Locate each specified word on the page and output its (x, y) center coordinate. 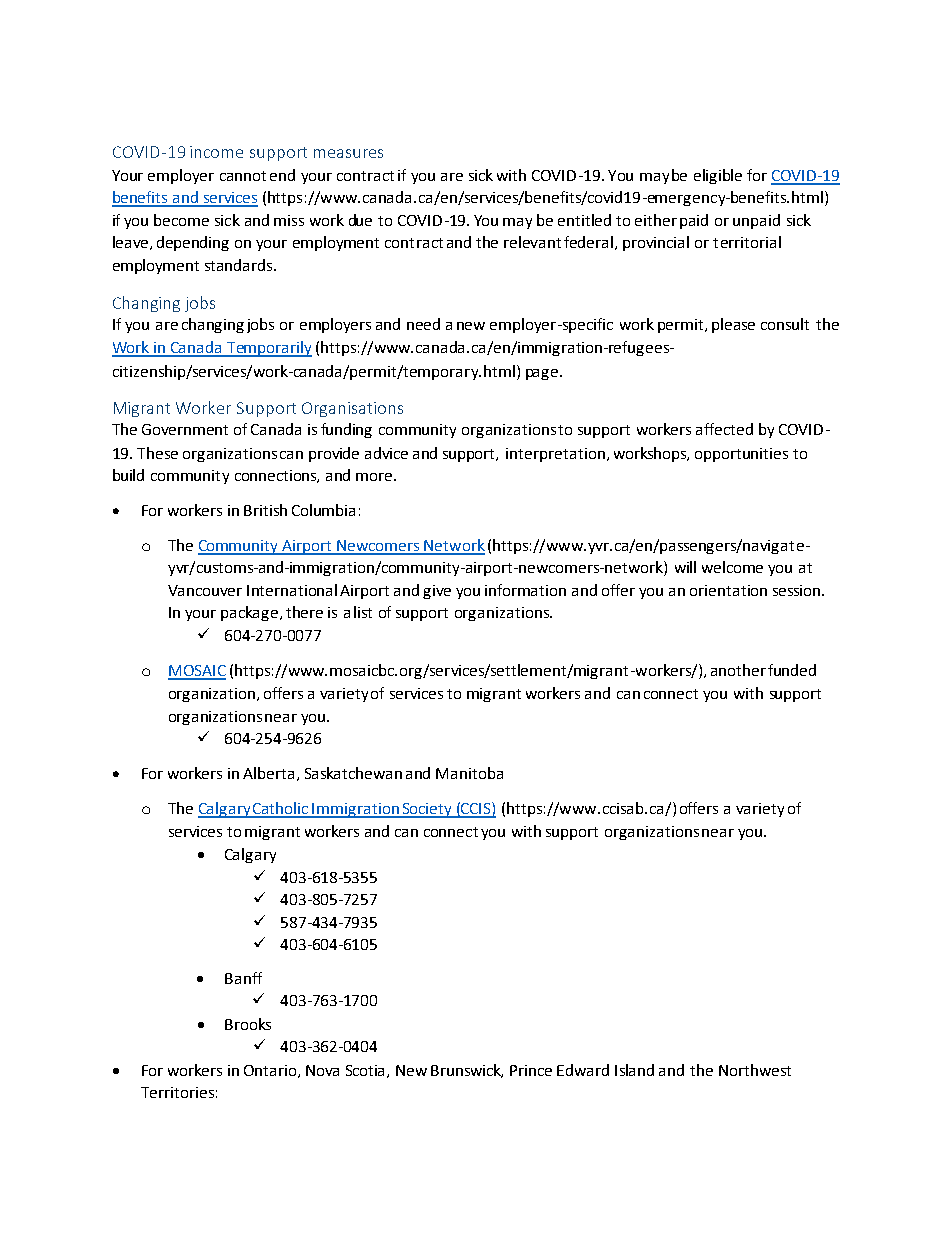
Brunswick (467, 1071)
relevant (532, 242)
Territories (177, 1092)
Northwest (755, 1070)
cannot (243, 176)
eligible (718, 176)
